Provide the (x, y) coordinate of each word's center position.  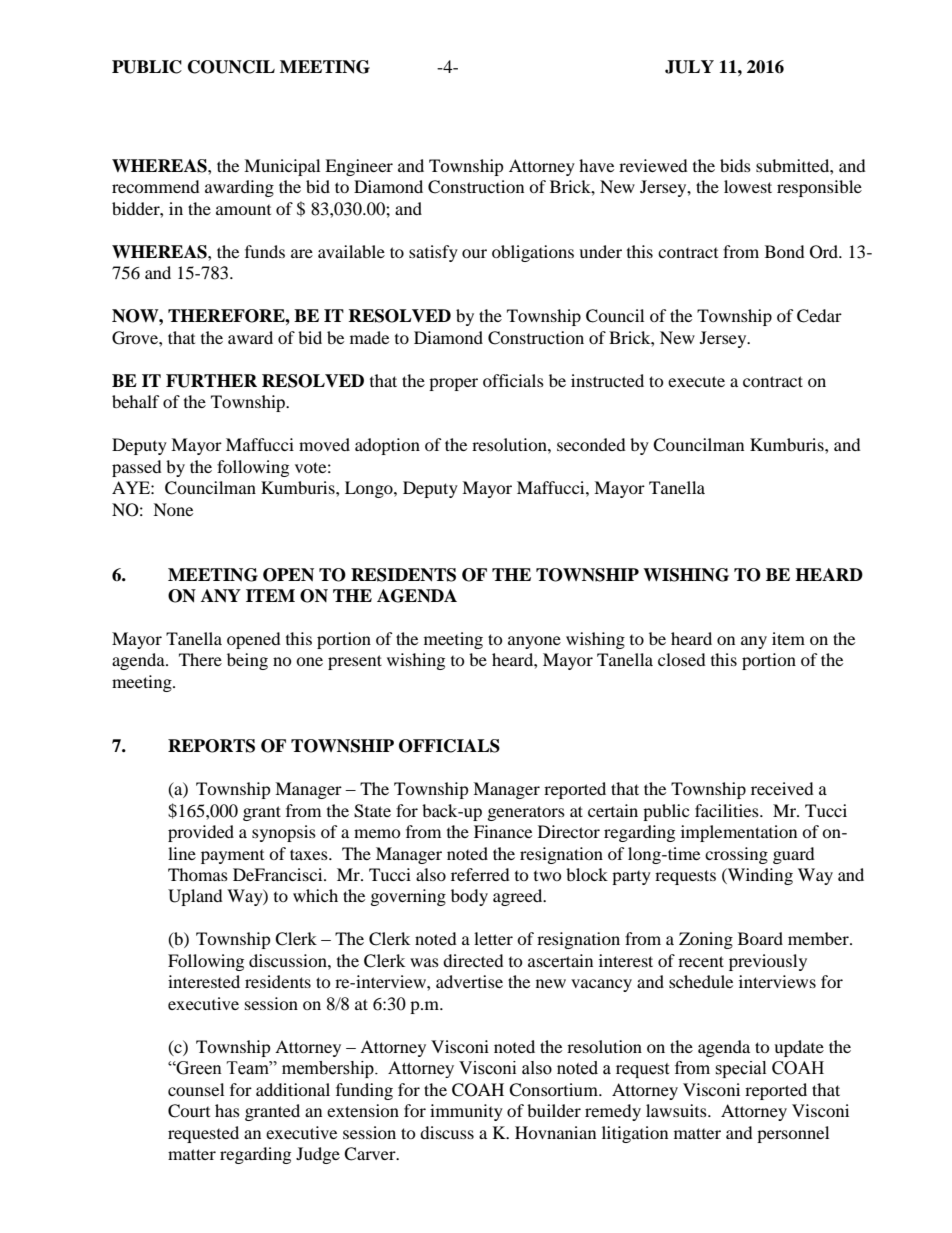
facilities (728, 810)
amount (243, 210)
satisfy (433, 253)
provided (201, 833)
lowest (748, 186)
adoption (387, 446)
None (173, 509)
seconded (591, 444)
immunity (466, 1112)
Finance (503, 831)
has (227, 1110)
